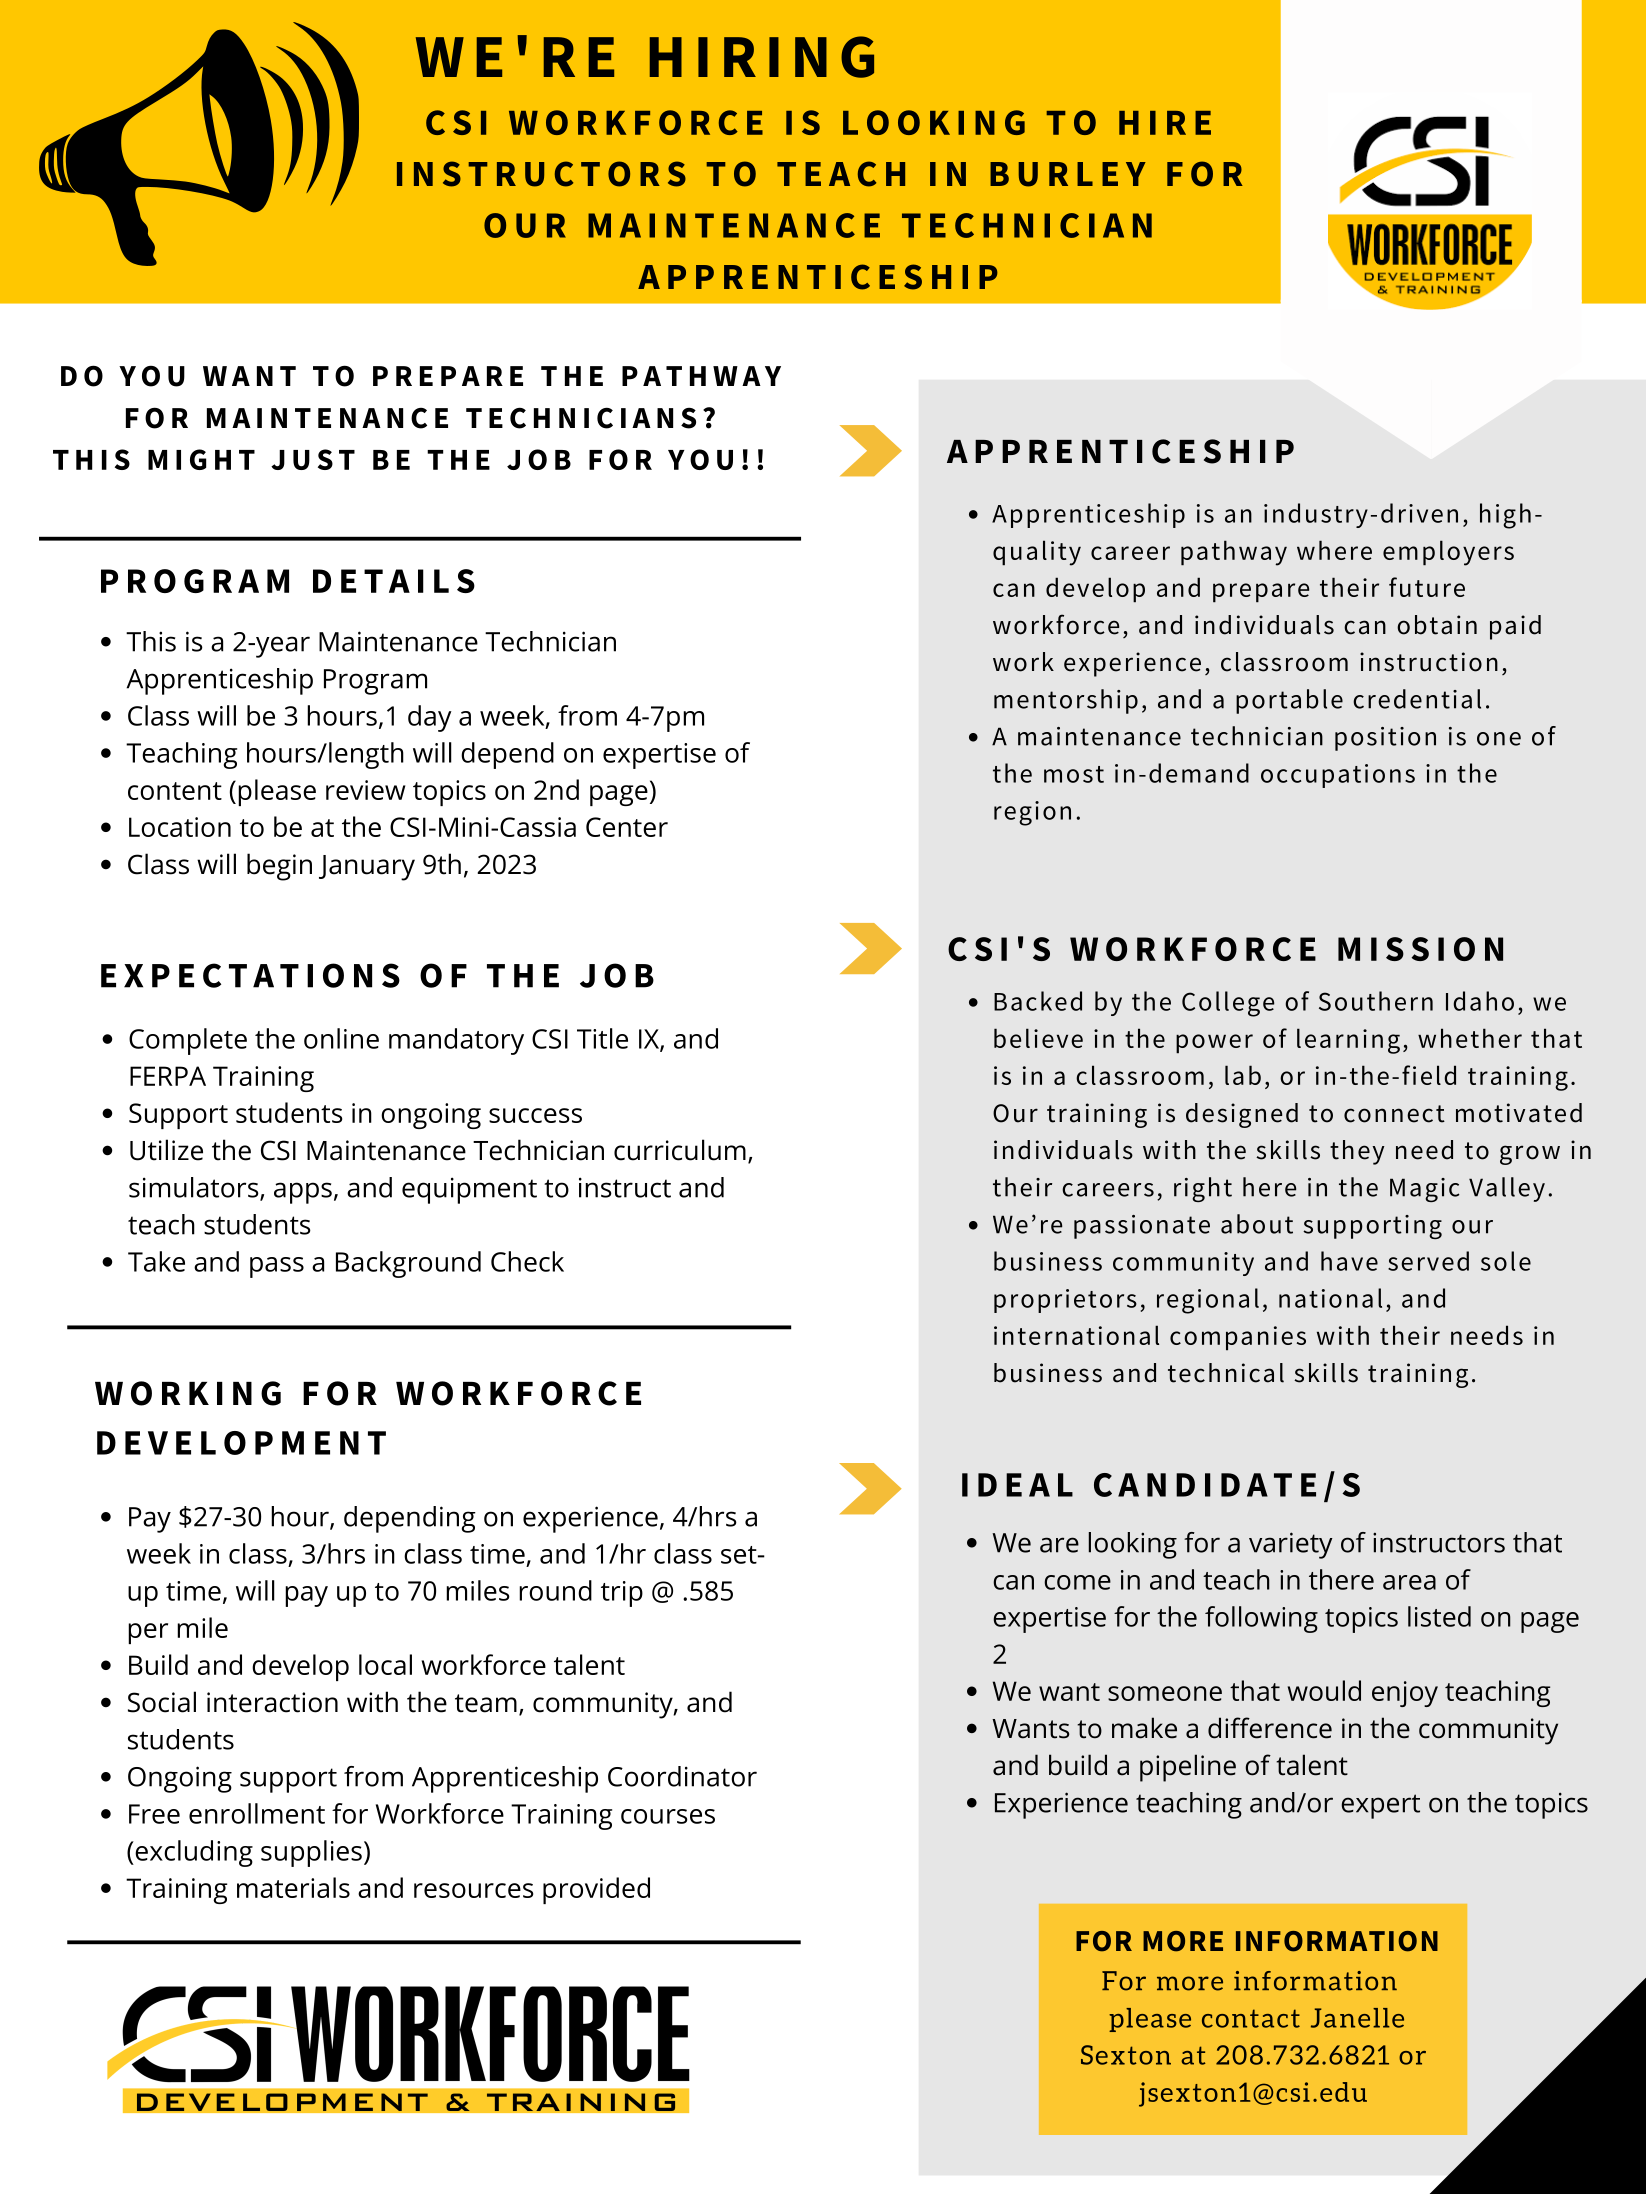 The image size is (1646, 2194). Describe the element at coordinates (430, 718) in the screenshot. I see `day` at that location.
